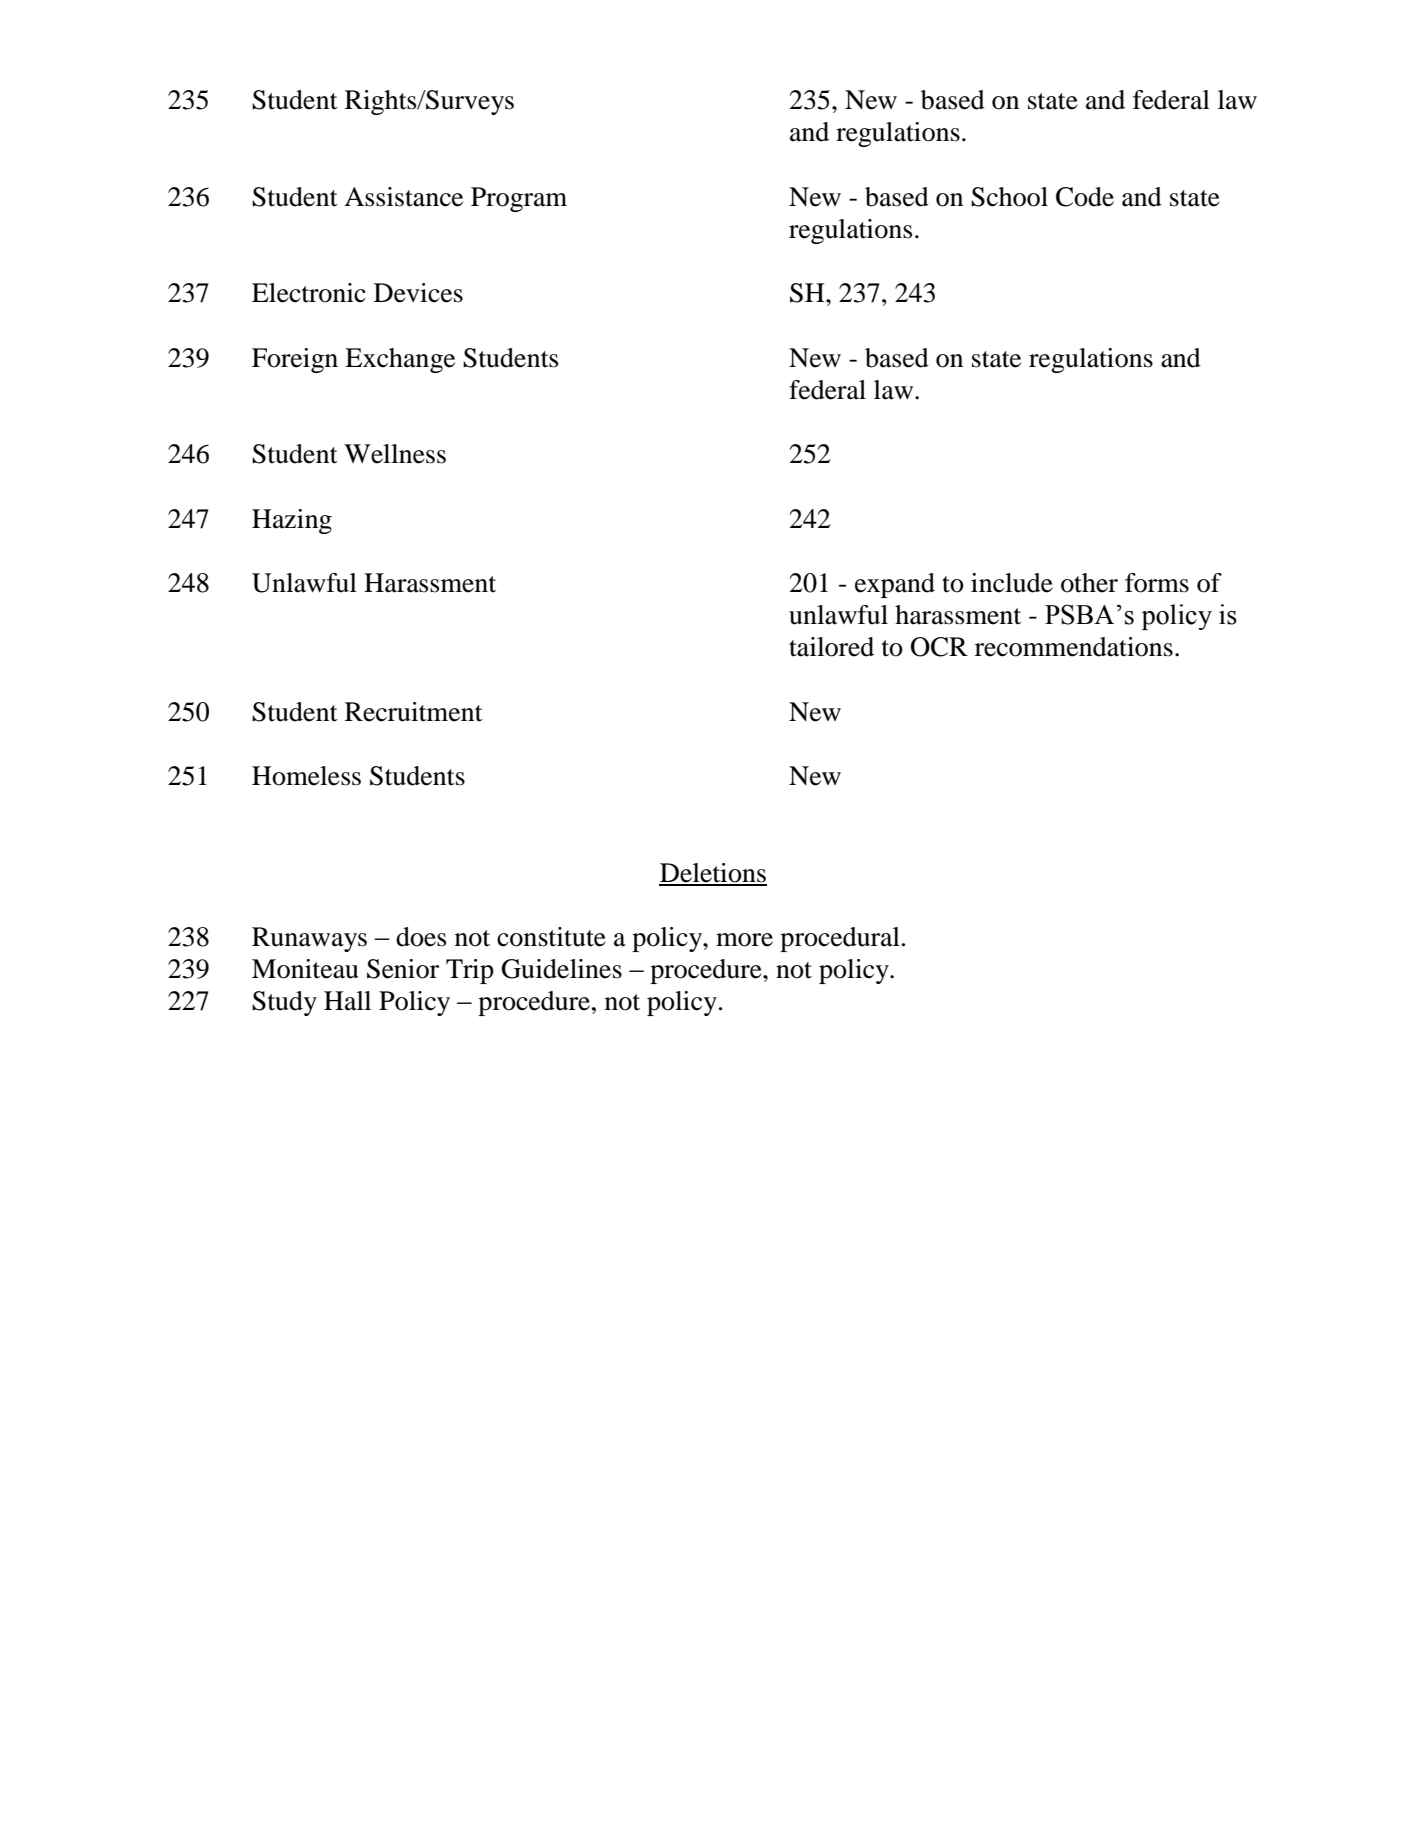 The height and width of the screenshot is (1847, 1427). I want to click on Senior, so click(403, 969).
